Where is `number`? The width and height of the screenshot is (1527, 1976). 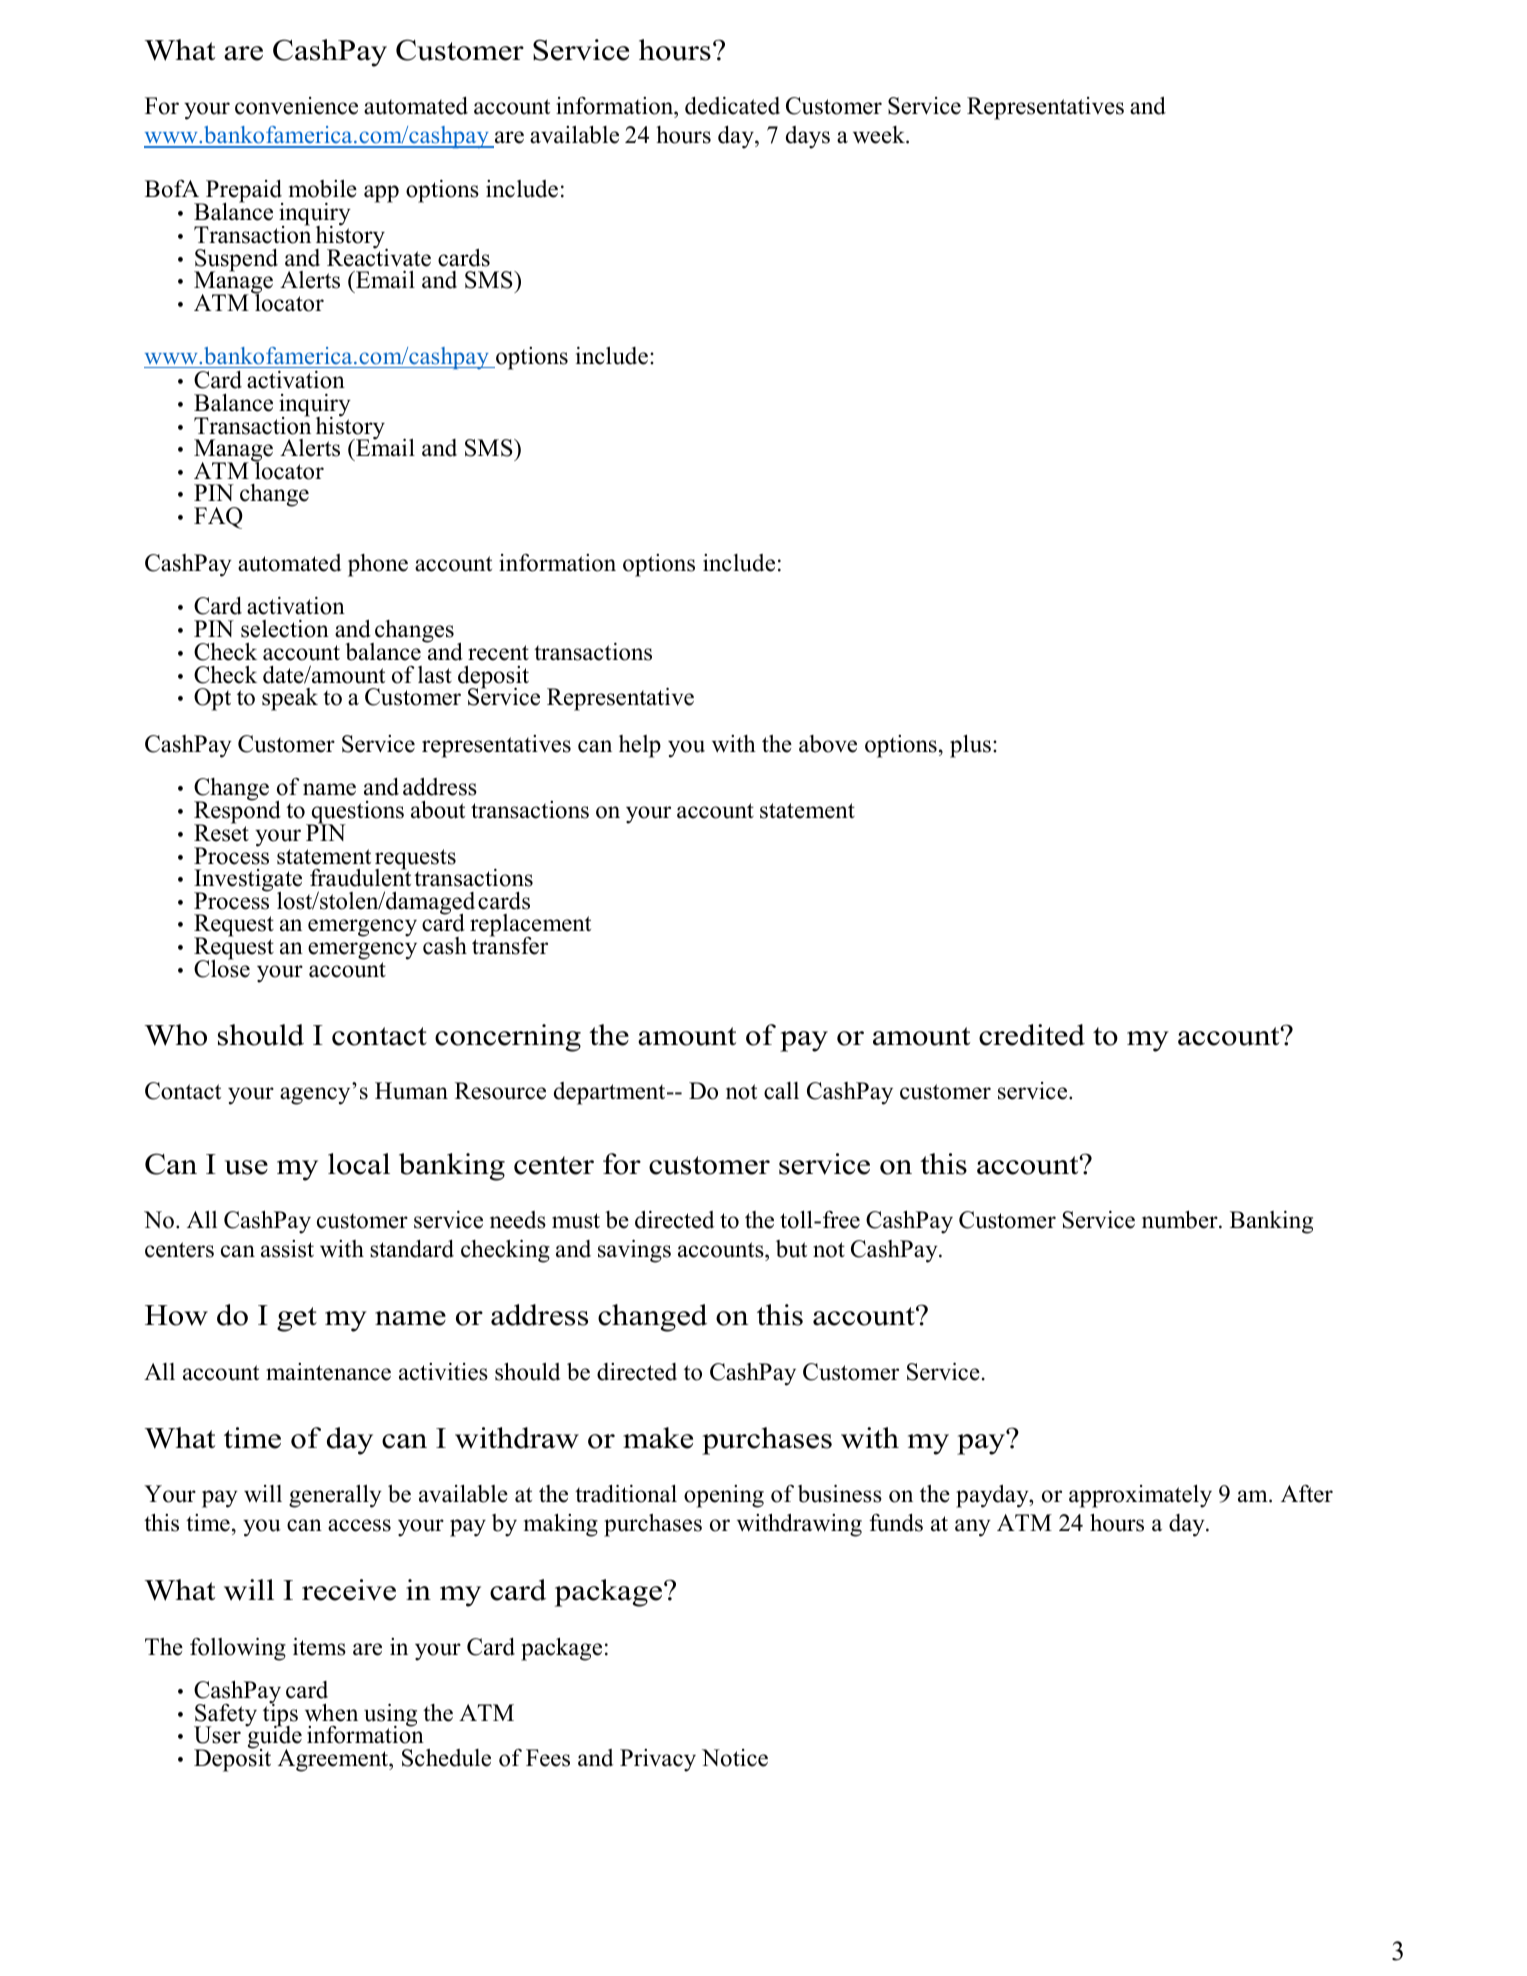
number is located at coordinates (1181, 1219).
